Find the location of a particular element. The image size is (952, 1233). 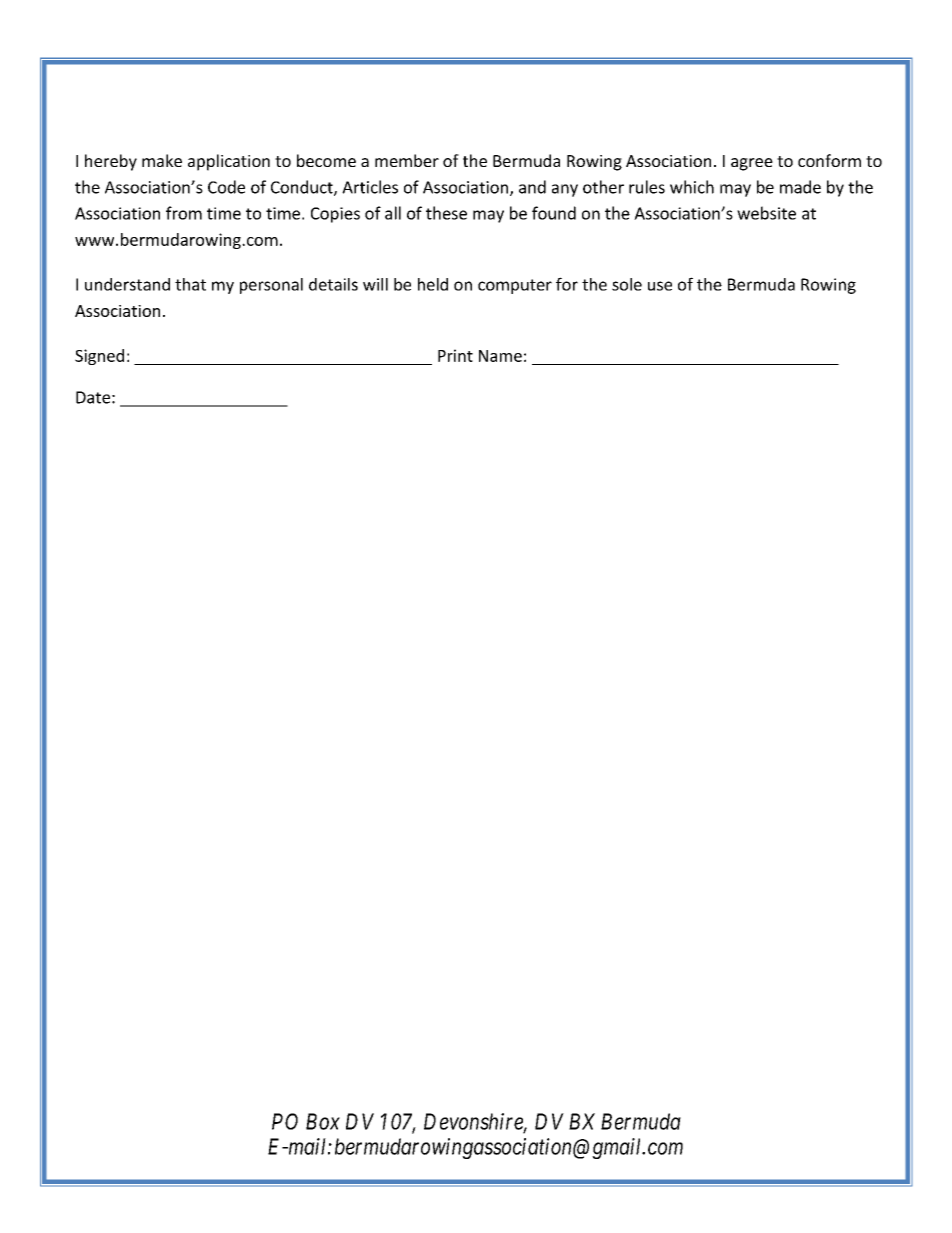

from is located at coordinates (184, 213).
